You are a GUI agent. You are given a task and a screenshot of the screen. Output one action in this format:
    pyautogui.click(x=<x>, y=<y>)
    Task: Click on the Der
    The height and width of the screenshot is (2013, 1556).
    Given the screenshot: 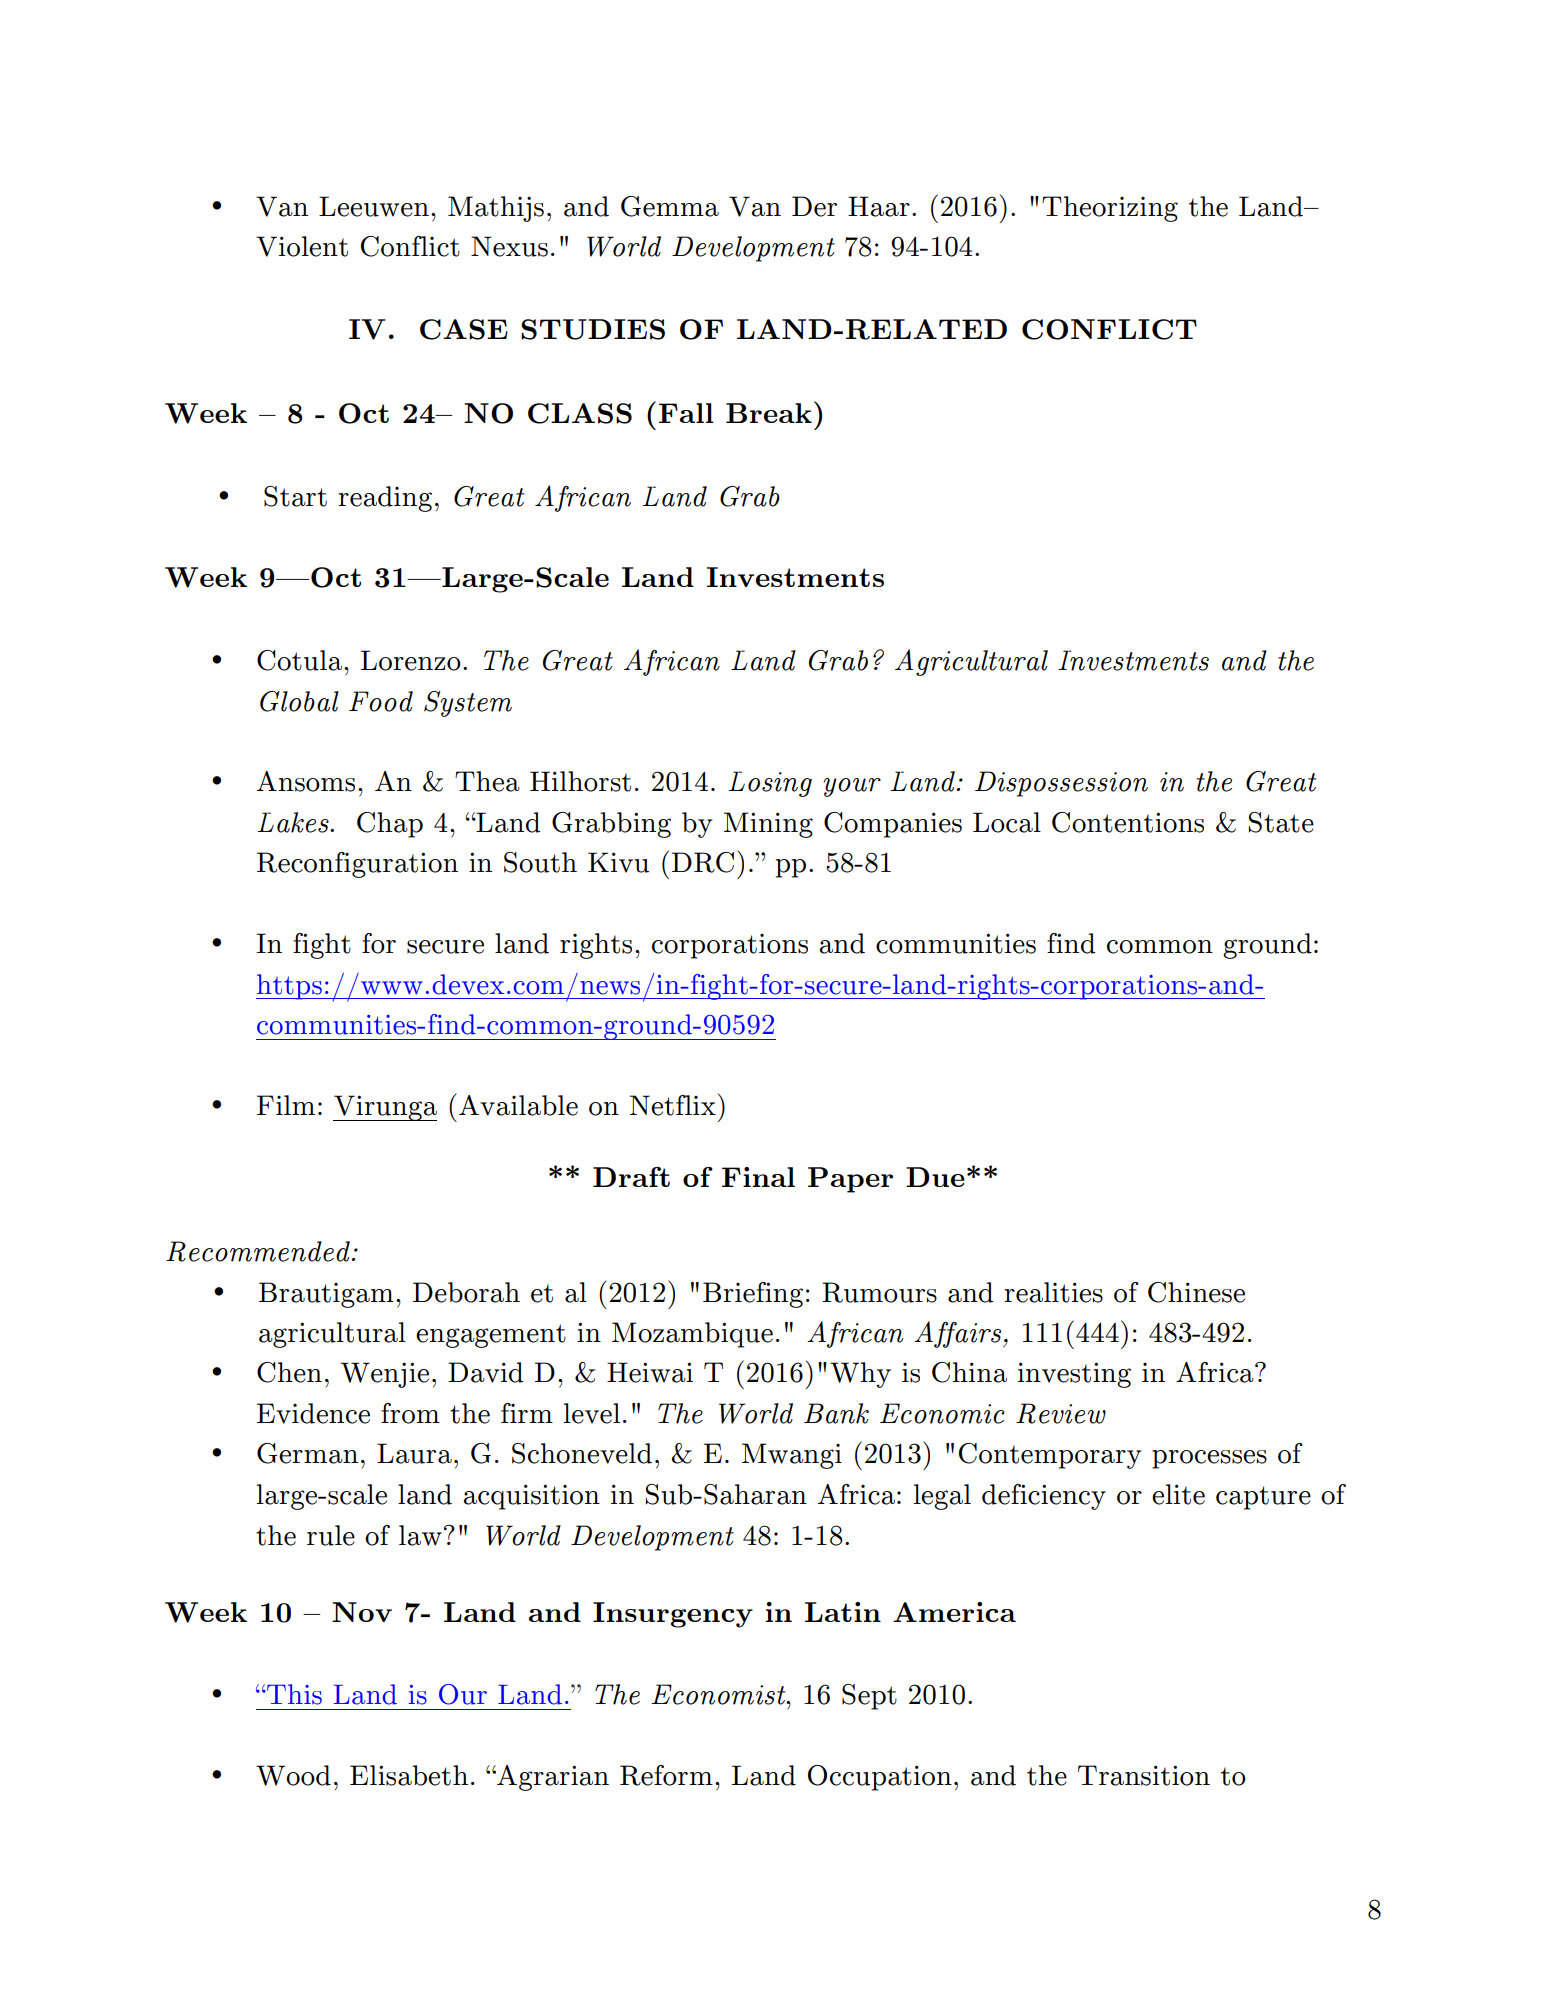 What is the action you would take?
    pyautogui.click(x=814, y=206)
